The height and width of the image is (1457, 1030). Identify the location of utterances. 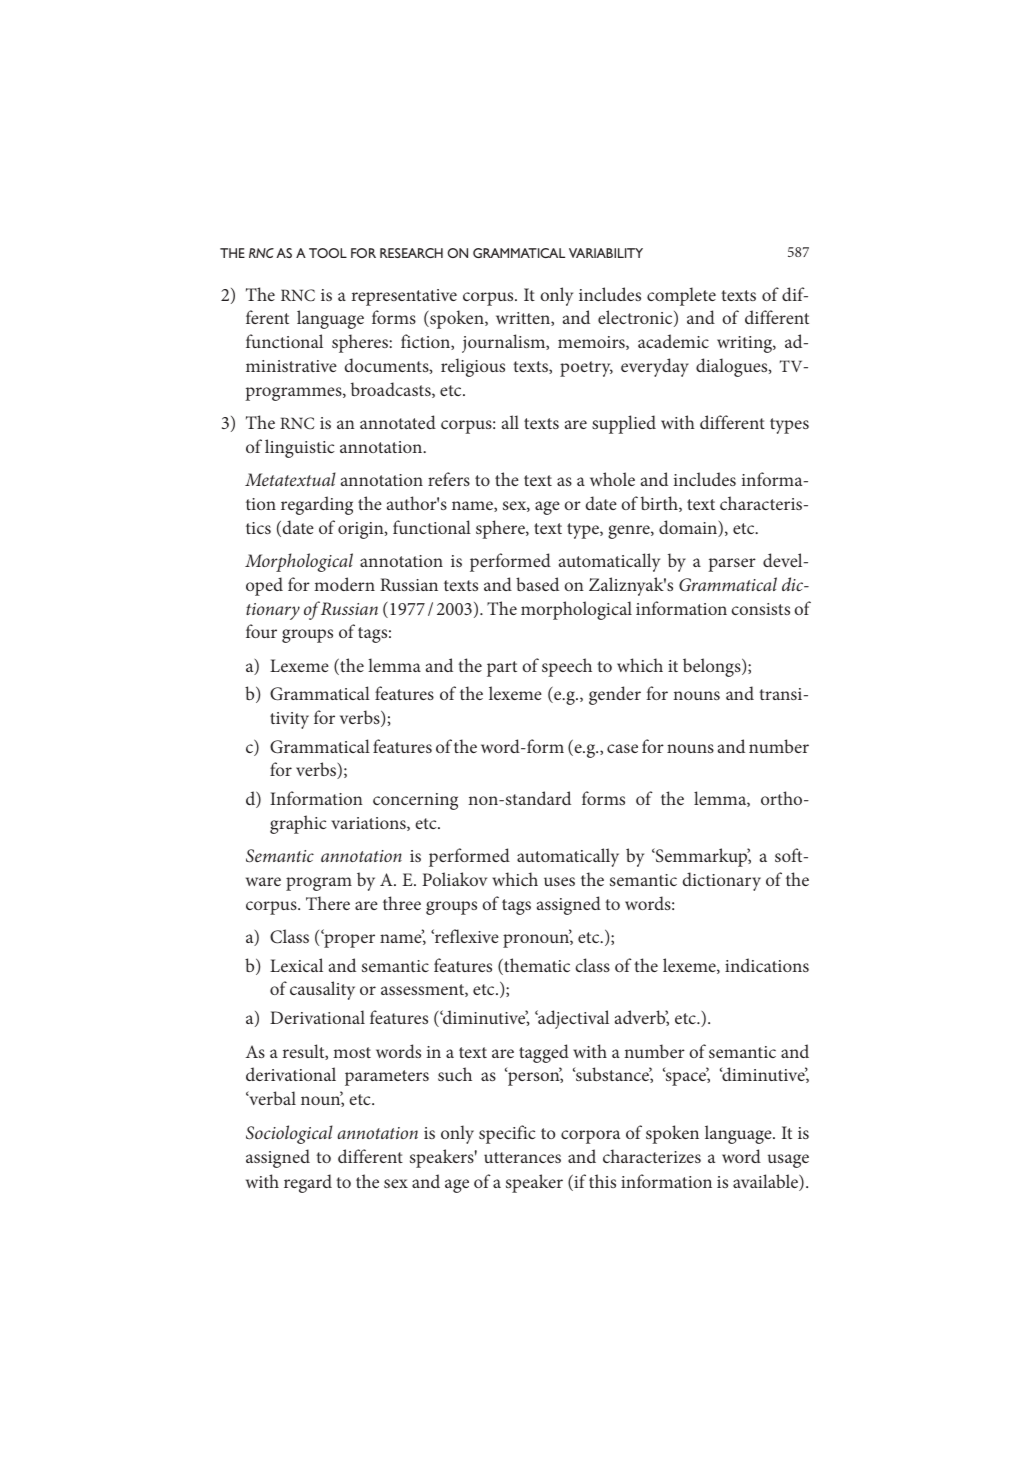
(522, 1157).
